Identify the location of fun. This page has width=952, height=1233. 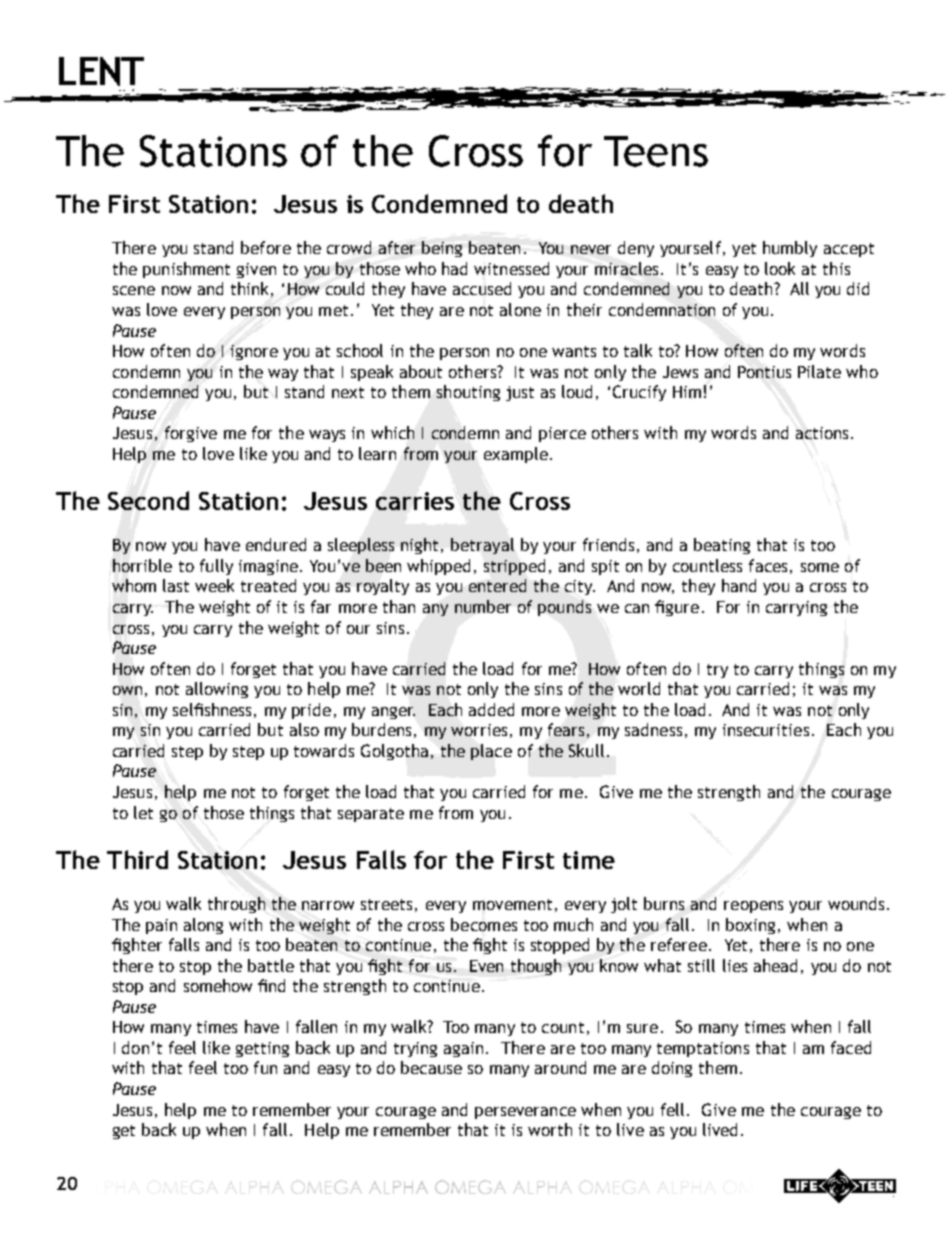
(265, 1067).
